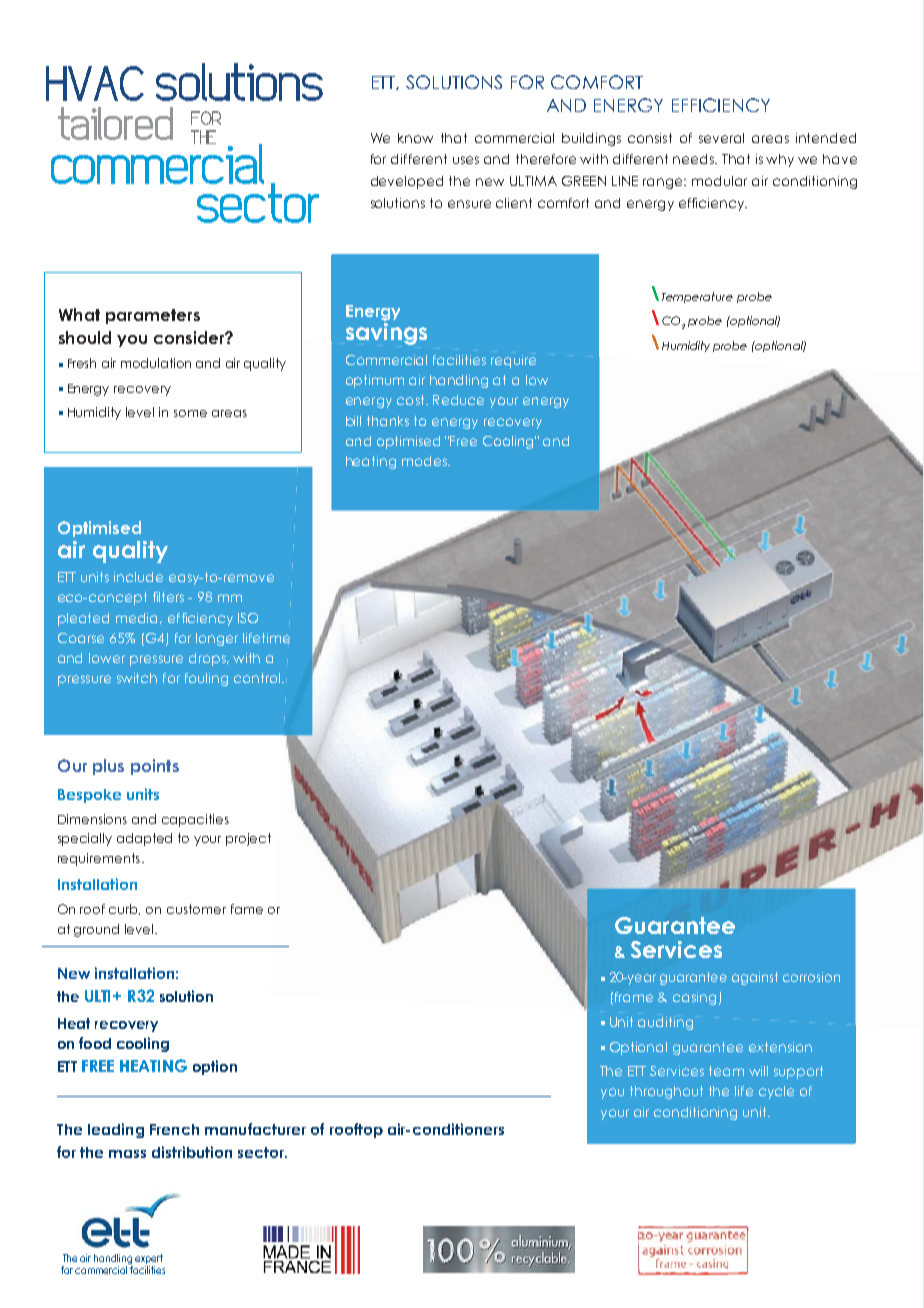 The height and width of the document is (1308, 924). Describe the element at coordinates (721, 138) in the document. I see `several` at that location.
